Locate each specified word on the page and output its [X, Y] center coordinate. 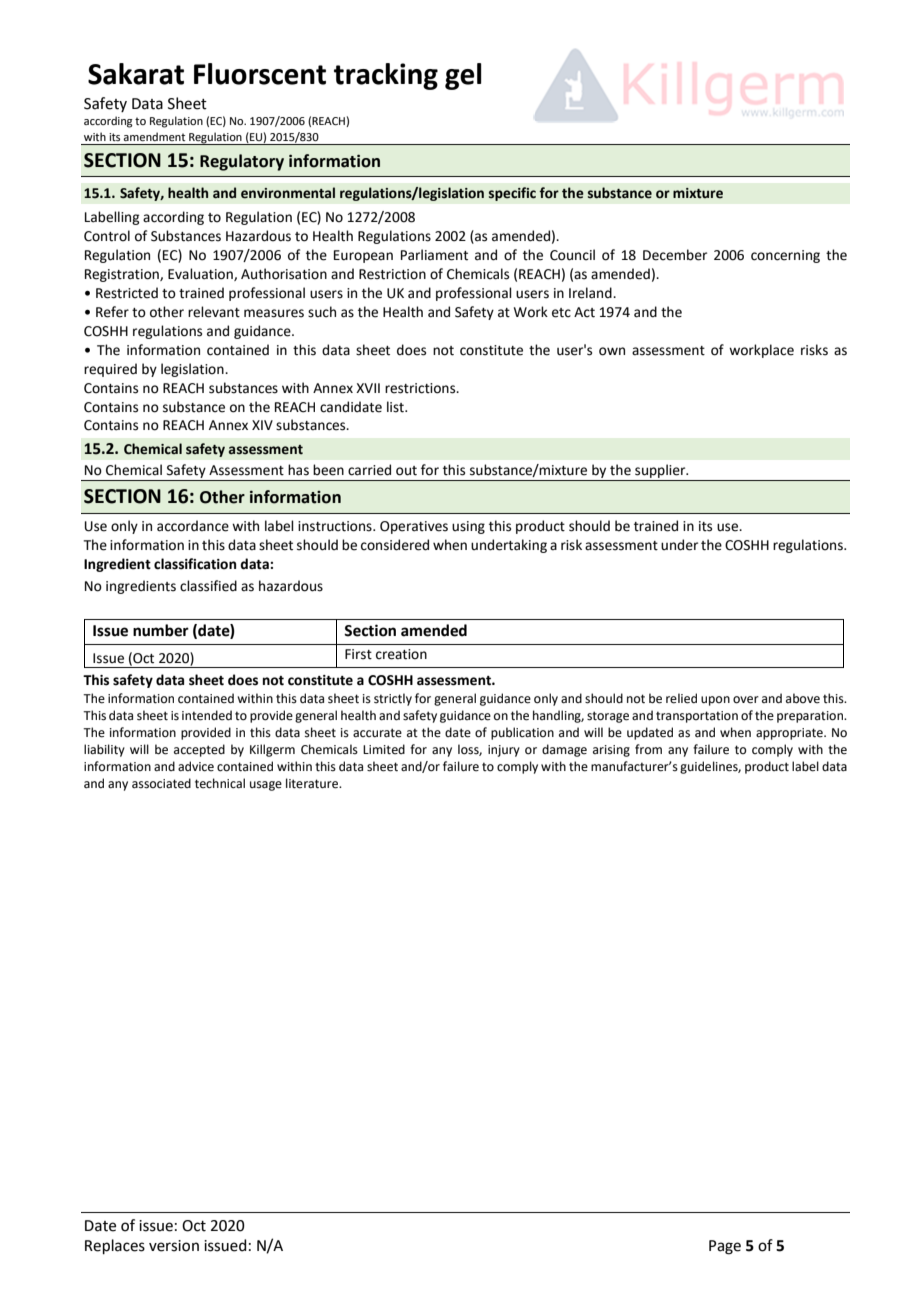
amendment [154, 136]
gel [463, 76]
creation [401, 654]
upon [715, 701]
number [161, 630]
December [675, 255]
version [174, 1246]
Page [725, 1247]
